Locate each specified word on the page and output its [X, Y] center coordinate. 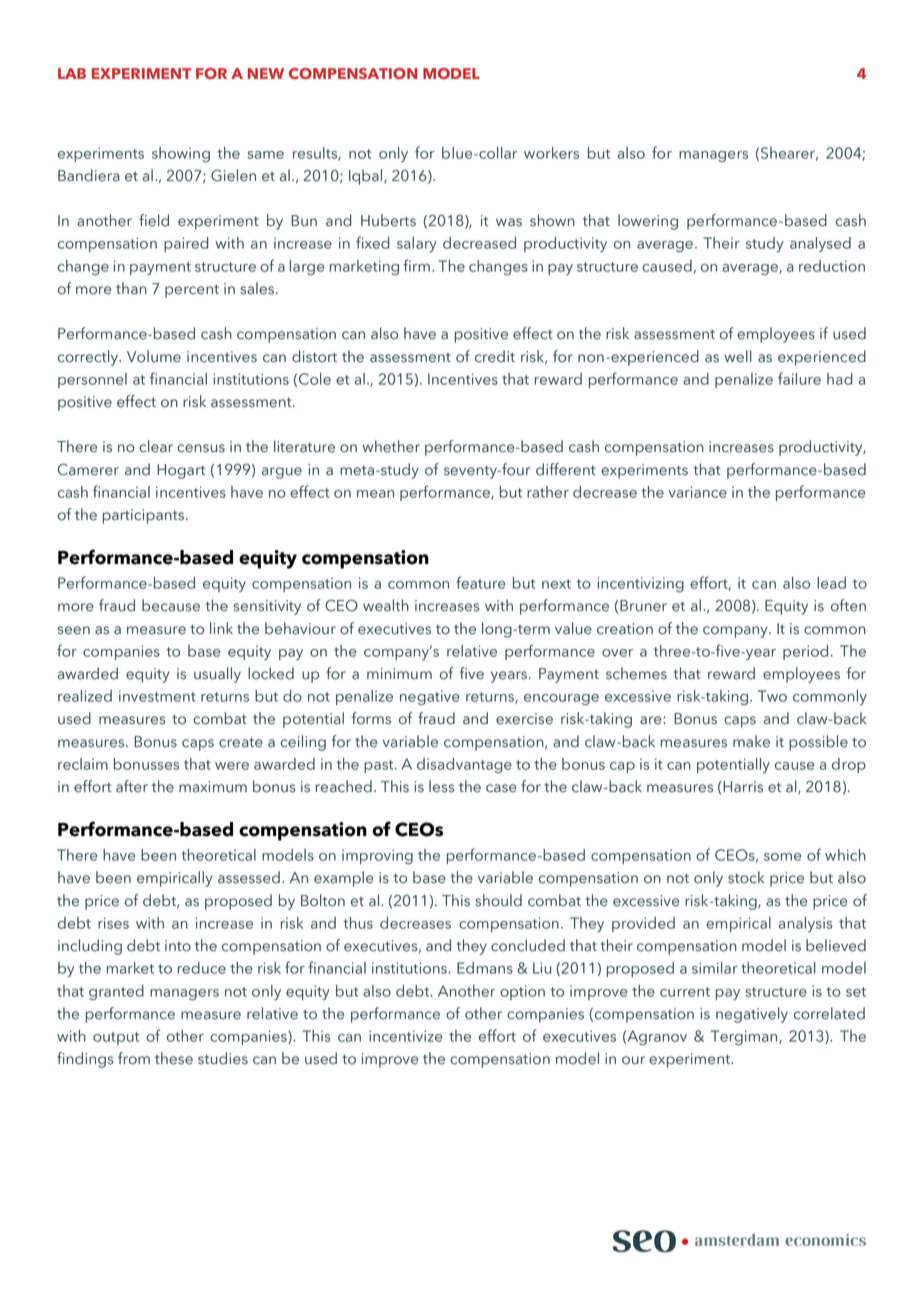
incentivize [405, 1036]
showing [181, 154]
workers [551, 153]
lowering [648, 222]
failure [799, 378]
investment [157, 696]
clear [156, 446]
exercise [524, 719]
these [174, 1058]
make [751, 741]
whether [391, 446]
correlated [829, 1013]
